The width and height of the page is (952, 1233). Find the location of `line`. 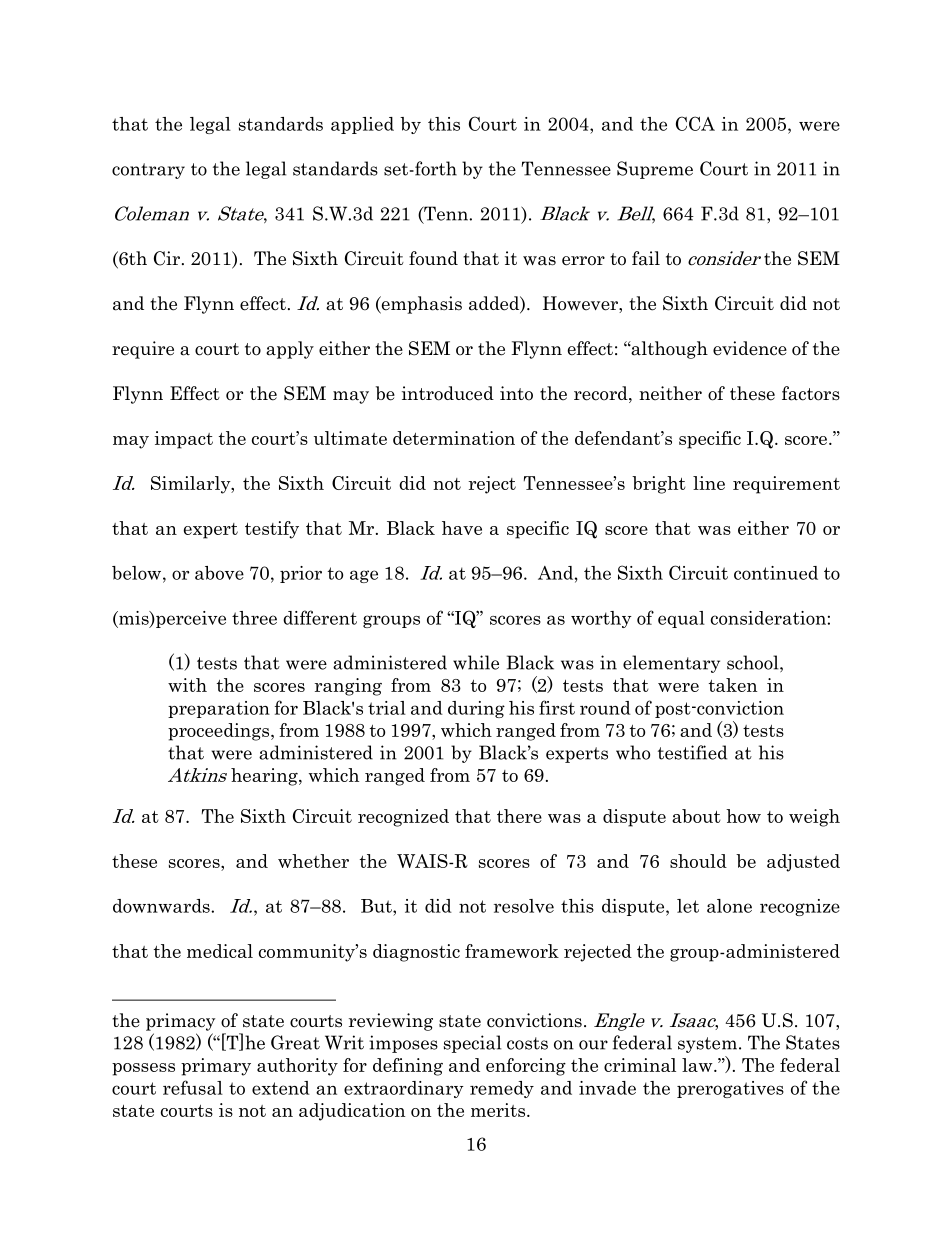

line is located at coordinates (709, 483).
